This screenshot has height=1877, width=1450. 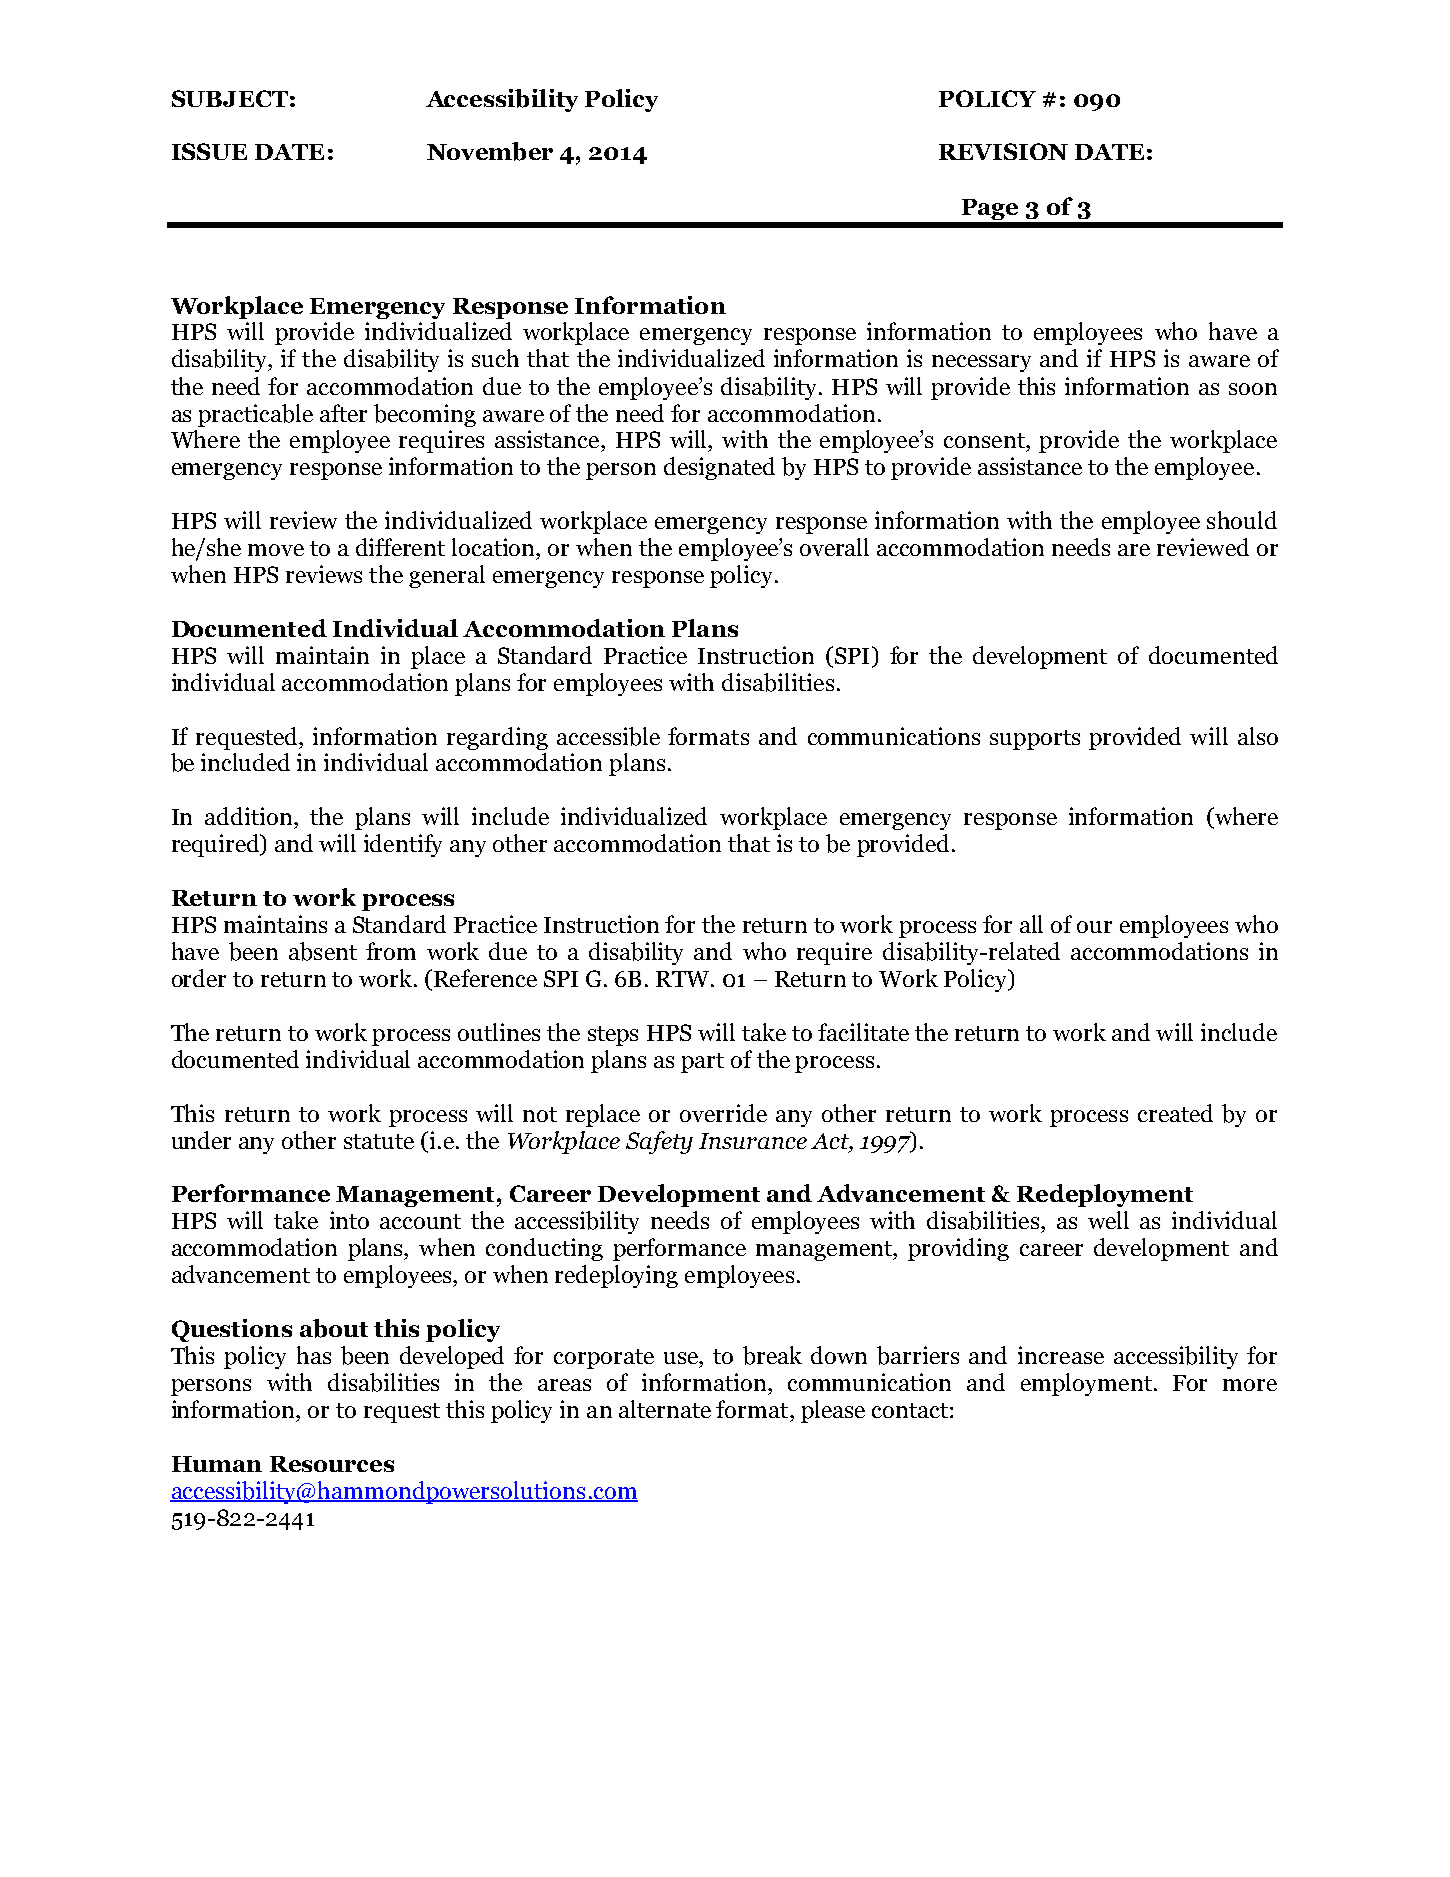 What do you see at coordinates (230, 98) in the screenshot?
I see `SUBJECT` at bounding box center [230, 98].
